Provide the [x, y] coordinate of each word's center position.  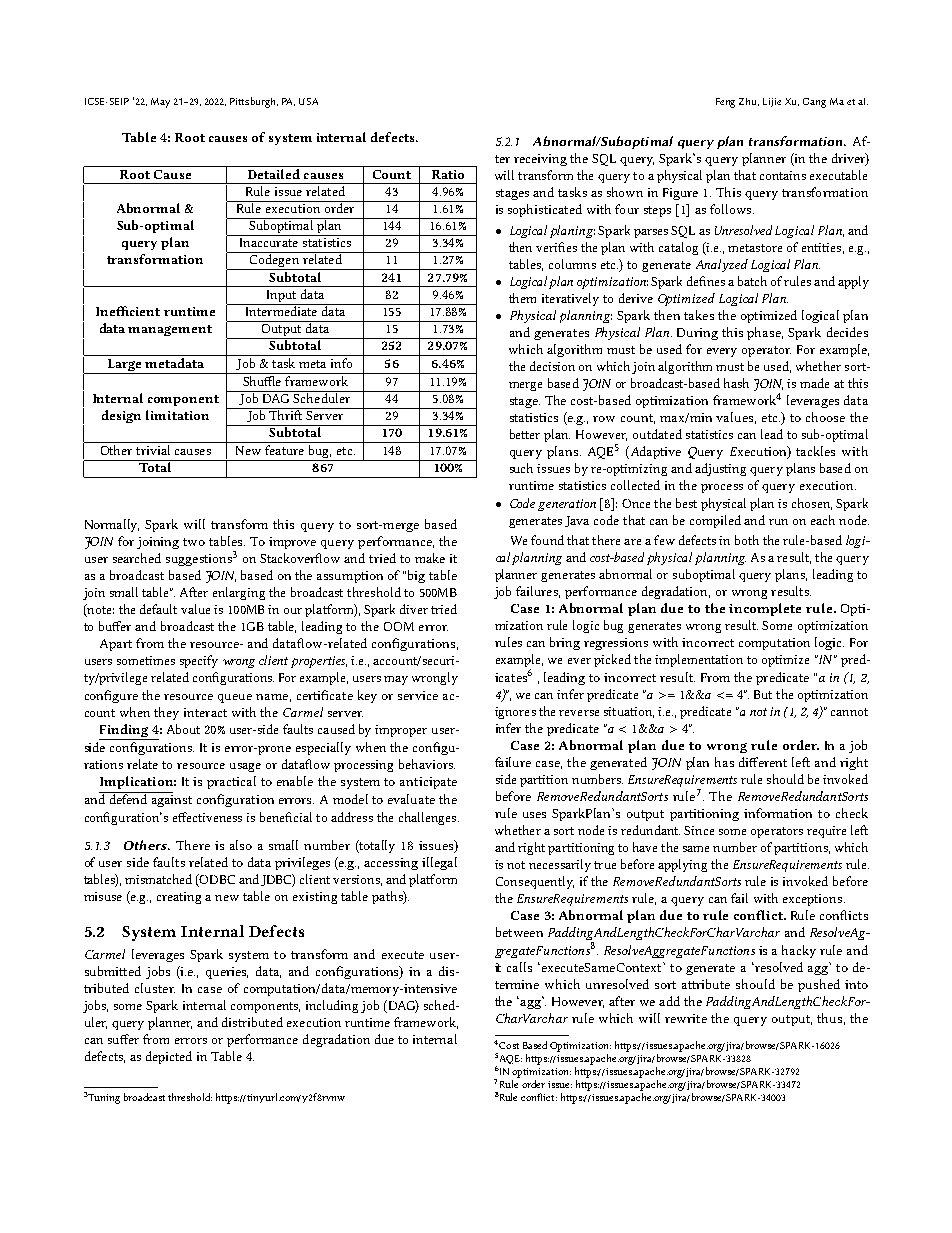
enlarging [239, 593]
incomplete [765, 609]
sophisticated [545, 210]
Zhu [749, 102]
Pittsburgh [254, 102]
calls [519, 967]
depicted [169, 1057]
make [430, 558]
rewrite [686, 1018]
